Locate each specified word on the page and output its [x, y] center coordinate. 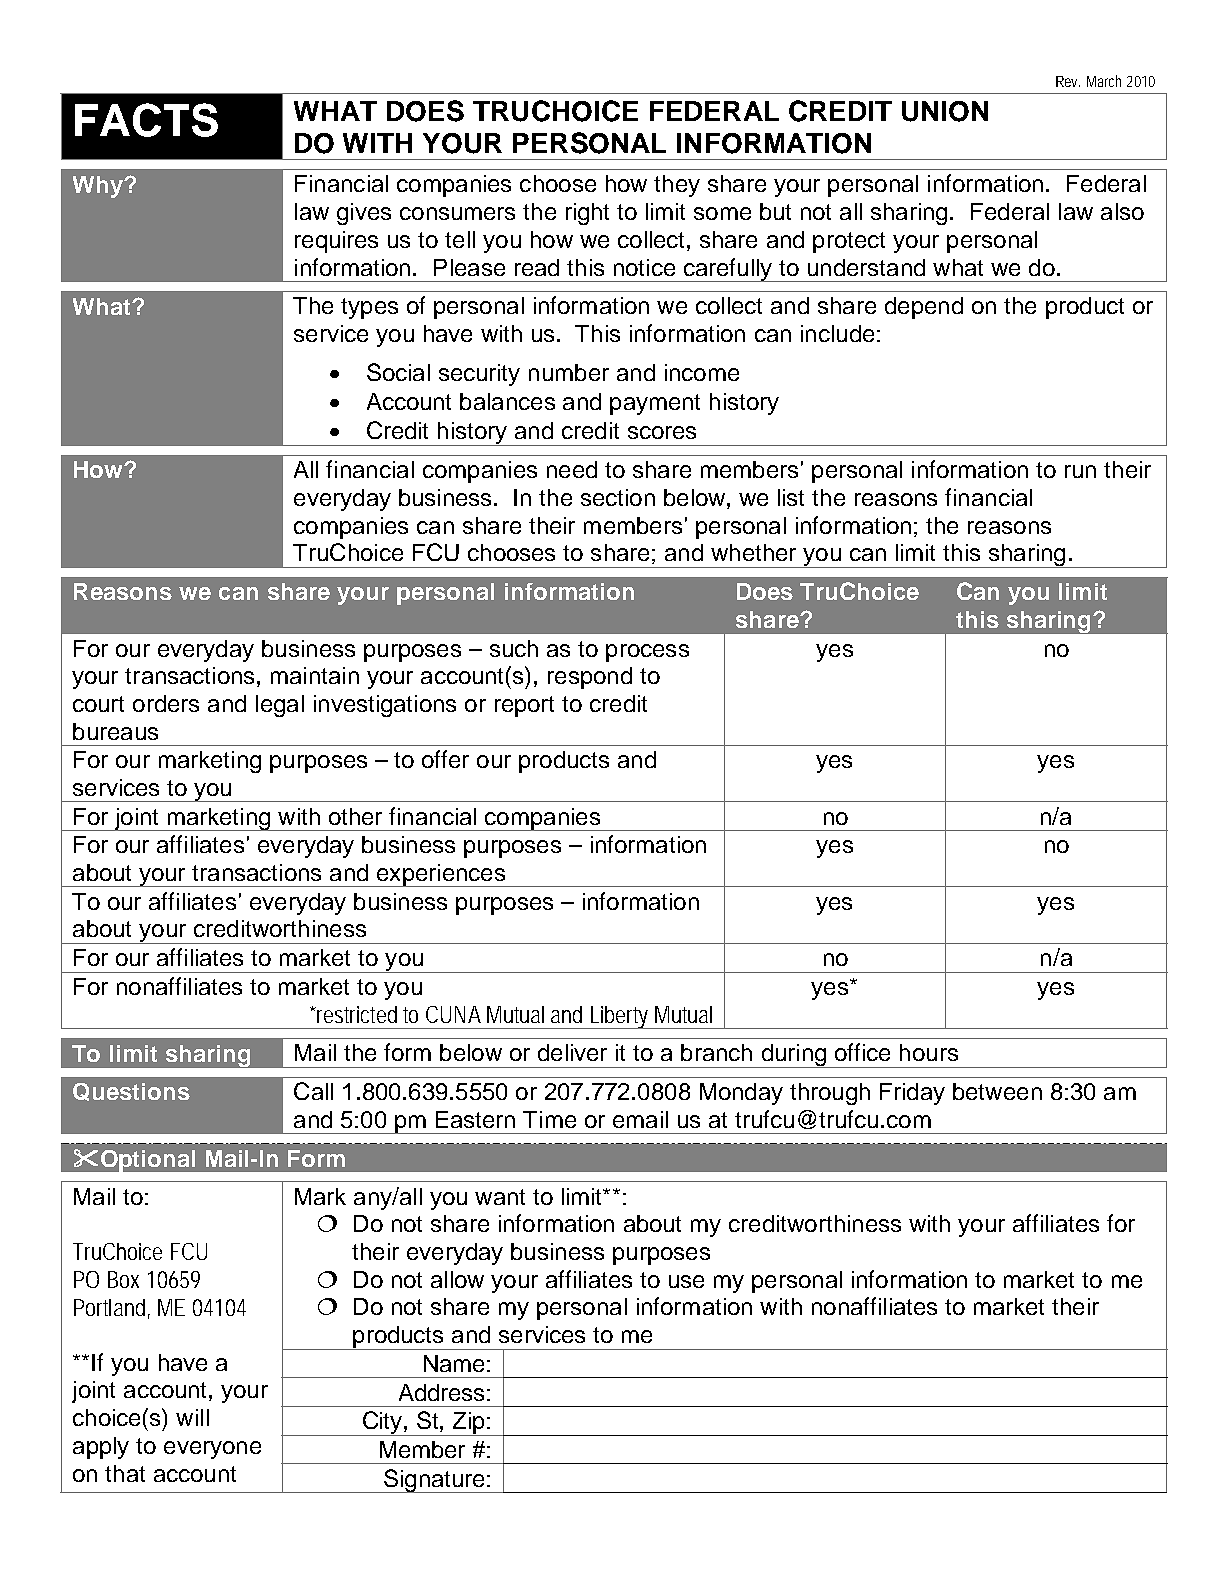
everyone [212, 1450]
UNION [945, 111]
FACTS [146, 120]
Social [398, 372]
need [572, 469]
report [524, 706]
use [686, 1281]
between [997, 1091]
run [1080, 471]
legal [280, 706]
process [647, 653]
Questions [131, 1092]
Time [549, 1119]
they [677, 186]
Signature [434, 1481]
